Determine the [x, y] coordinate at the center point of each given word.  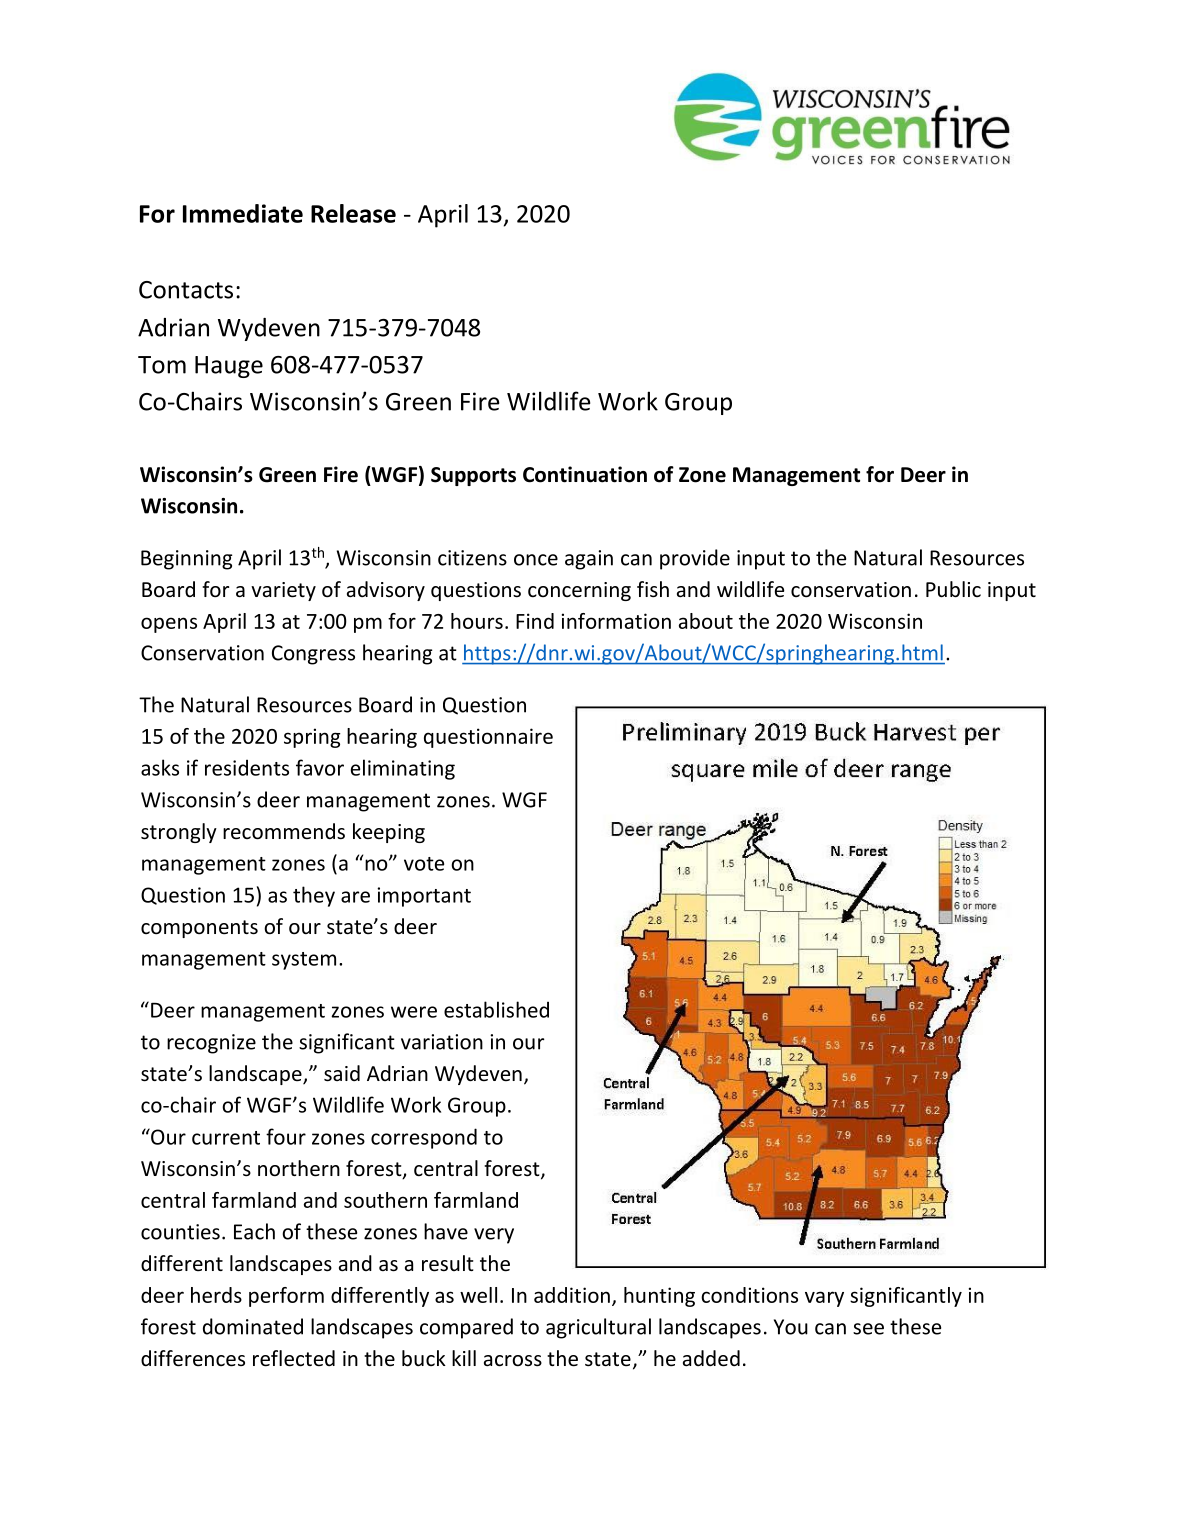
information [616, 621]
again [589, 560]
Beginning [186, 560]
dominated [253, 1326]
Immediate [243, 213]
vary [824, 1299]
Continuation [585, 474]
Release [353, 213]
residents [247, 767]
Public [953, 589]
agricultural [598, 1328]
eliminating [403, 769]
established [496, 1009]
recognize [211, 1044]
